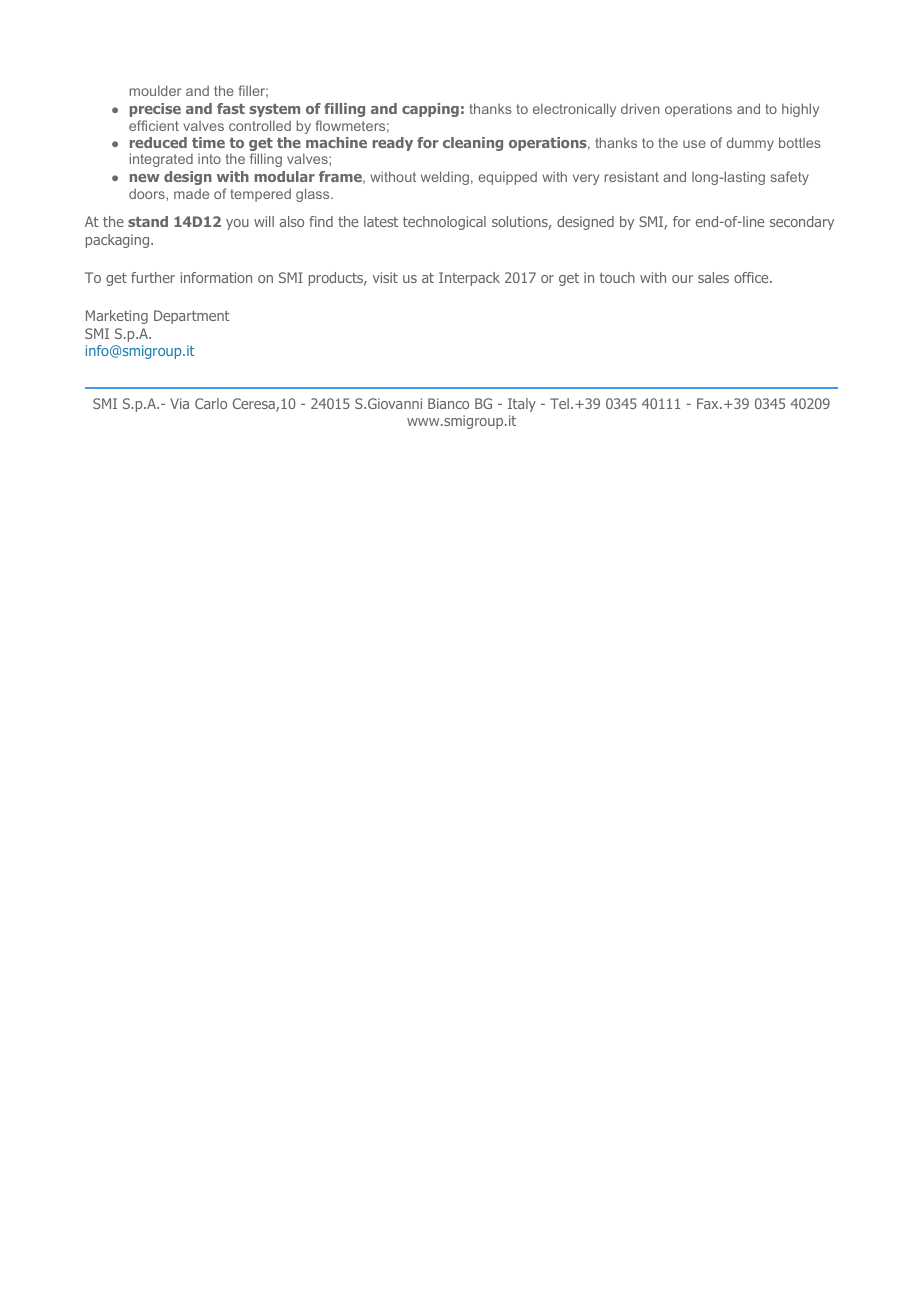  I want to click on fast, so click(231, 108).
